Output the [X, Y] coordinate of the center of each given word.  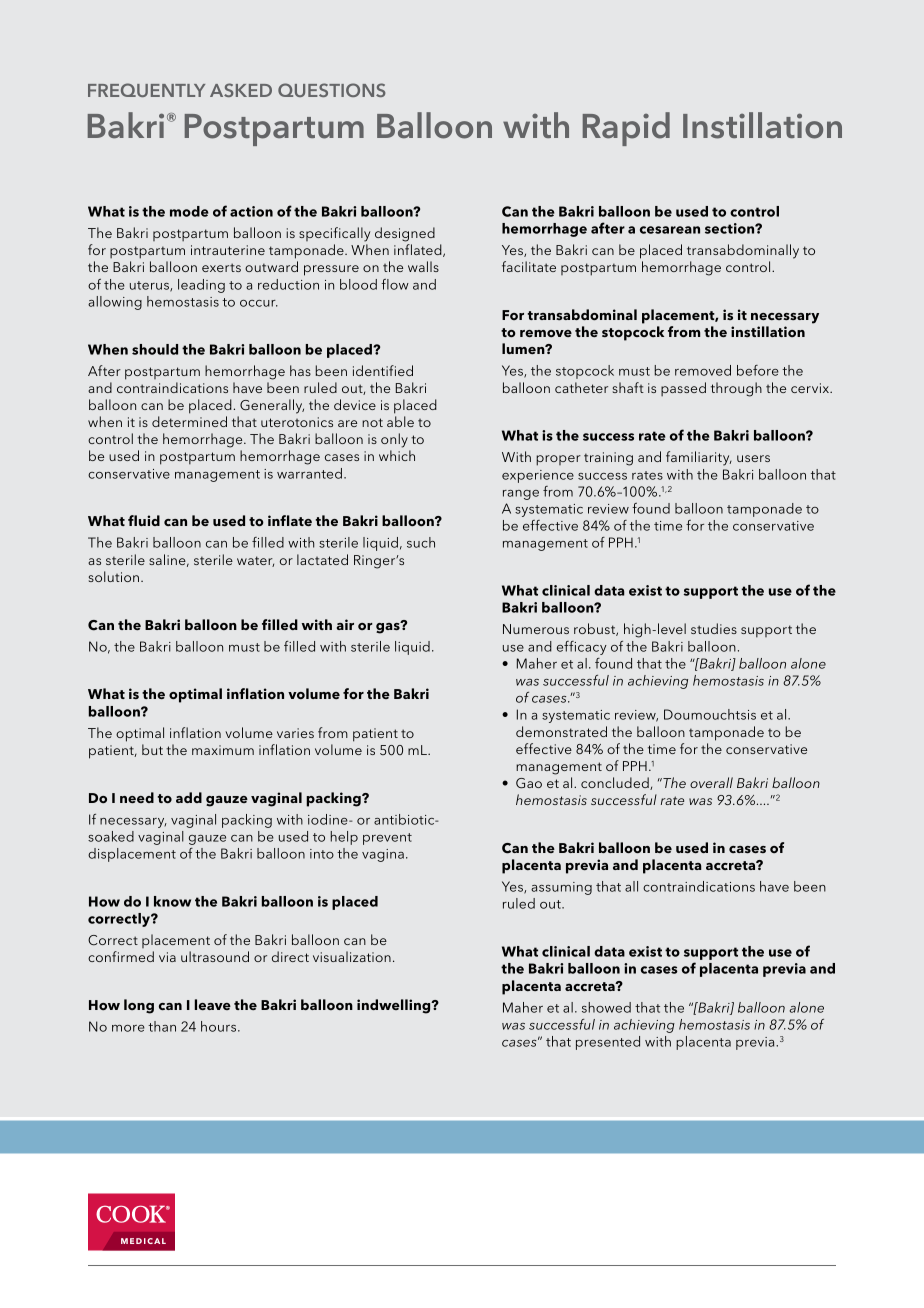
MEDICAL [143, 1241]
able [400, 421]
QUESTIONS [332, 90]
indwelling [395, 1006]
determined [189, 421]
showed [606, 1007]
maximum [223, 750]
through [736, 389]
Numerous [536, 629]
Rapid [626, 129]
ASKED [241, 90]
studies [714, 628]
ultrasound [215, 956]
